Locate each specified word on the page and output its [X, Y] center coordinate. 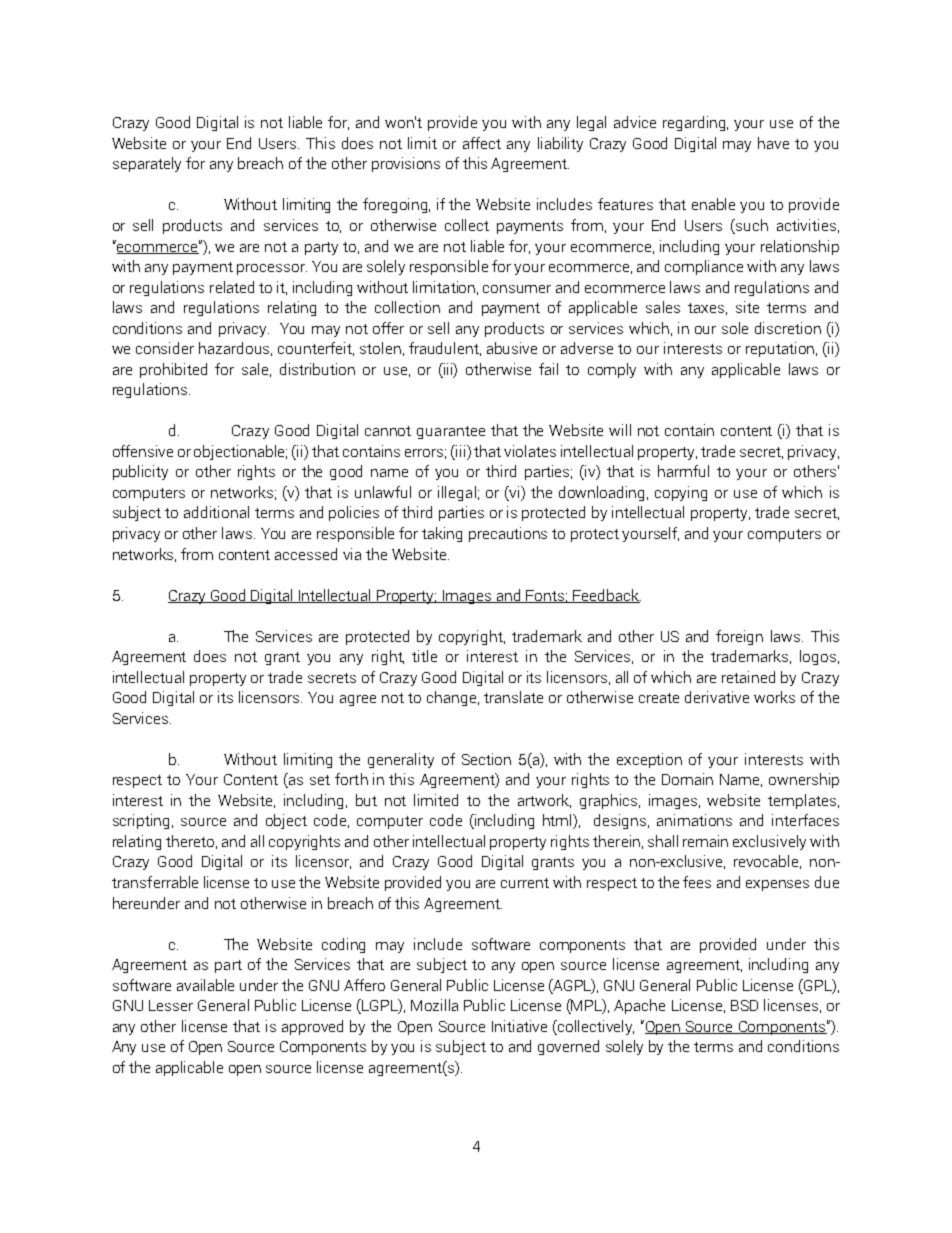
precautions [508, 534]
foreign [739, 637]
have [773, 143]
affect [482, 143]
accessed [306, 554]
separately [147, 164]
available [205, 985]
